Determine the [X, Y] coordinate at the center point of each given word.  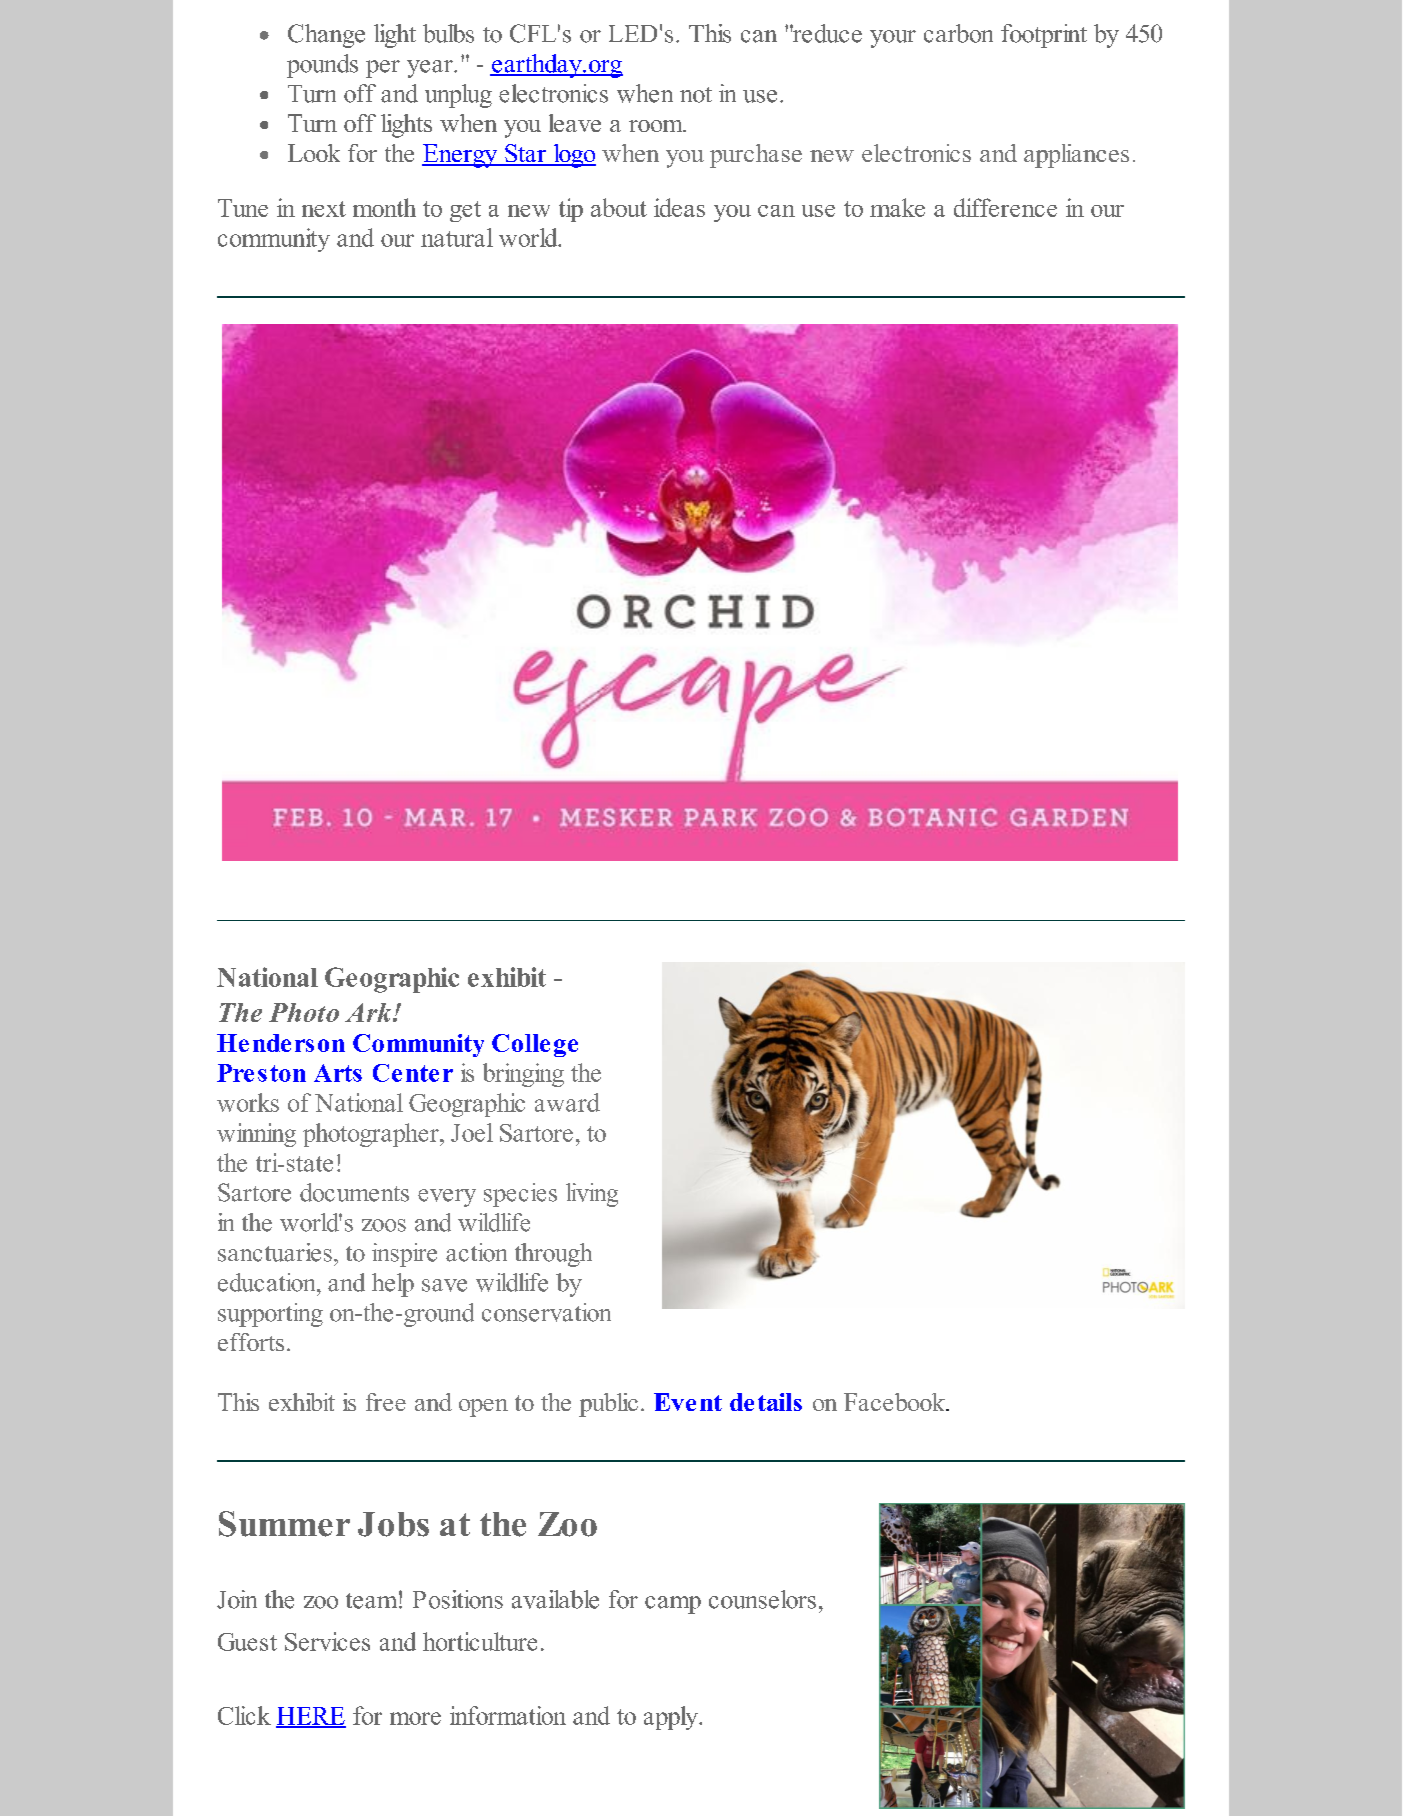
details [766, 1402]
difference [1005, 207]
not [696, 95]
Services [327, 1641]
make [897, 207]
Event [688, 1402]
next [324, 209]
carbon [958, 33]
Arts [338, 1073]
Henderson [281, 1043]
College [535, 1045]
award [567, 1102]
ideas [679, 207]
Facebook [896, 1402]
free [386, 1402]
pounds [322, 66]
